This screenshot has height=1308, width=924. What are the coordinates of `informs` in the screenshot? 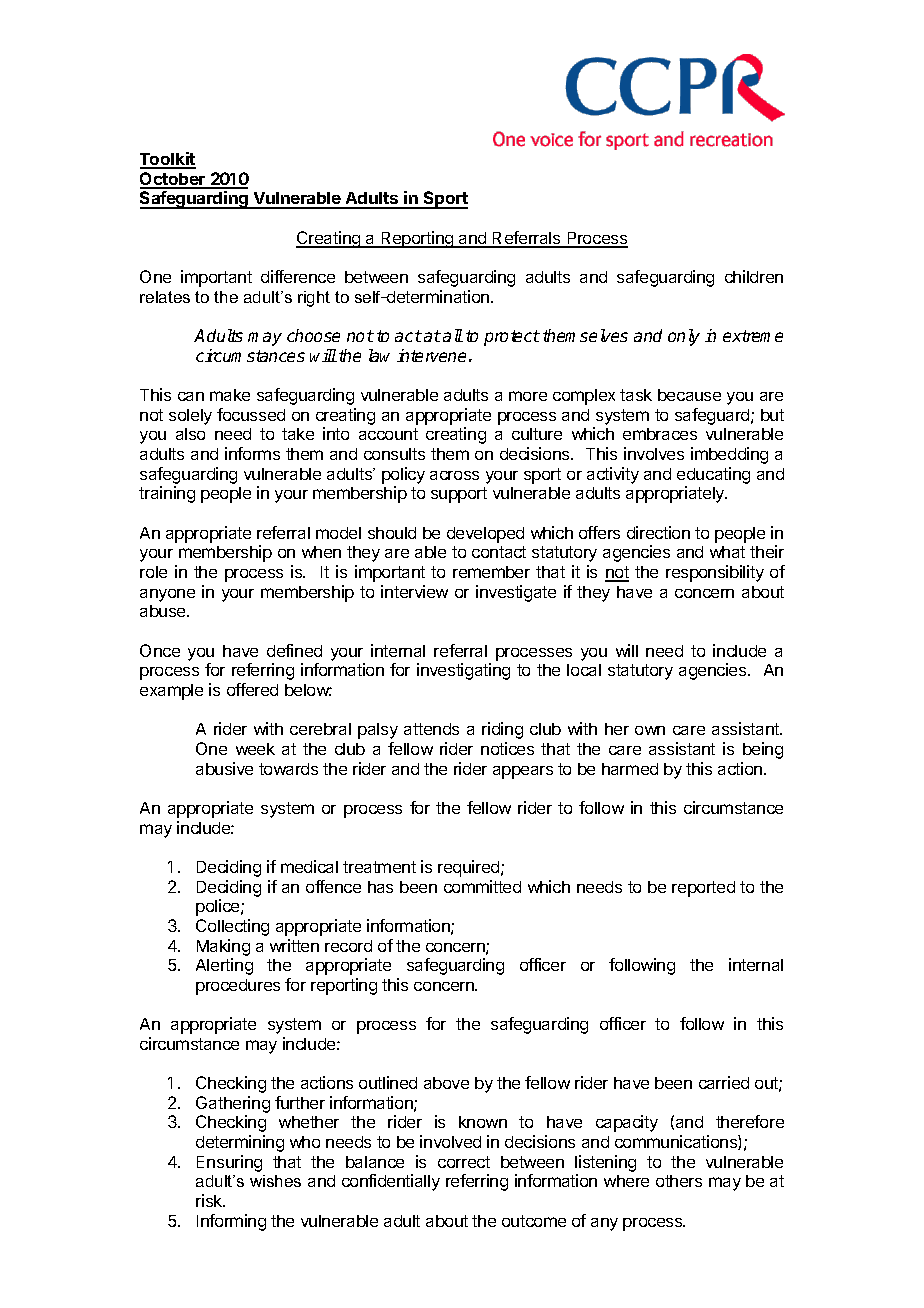 It's located at (252, 453).
